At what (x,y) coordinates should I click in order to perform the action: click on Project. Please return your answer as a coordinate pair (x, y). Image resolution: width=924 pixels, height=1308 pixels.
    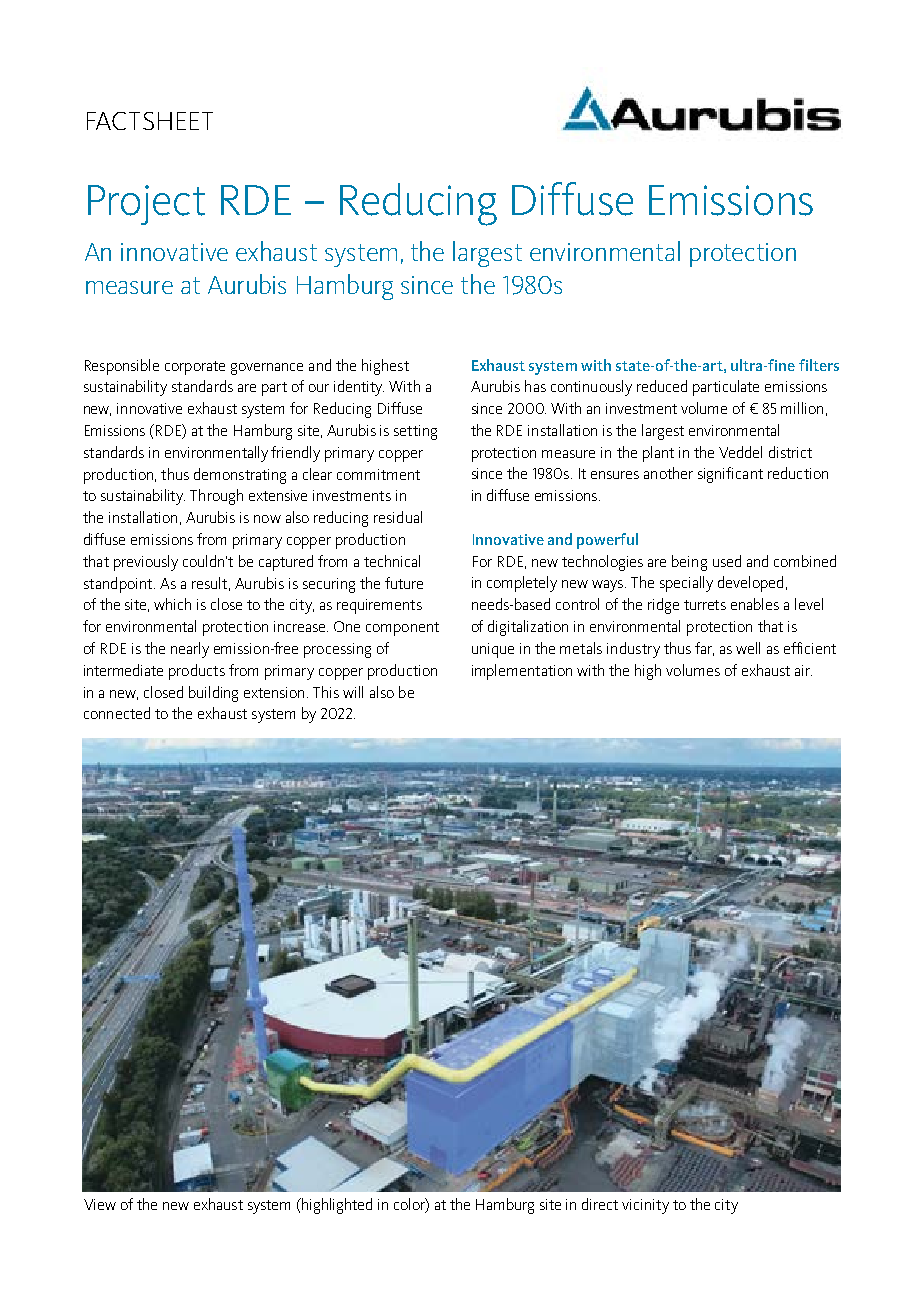
    Looking at the image, I should click on (146, 205).
